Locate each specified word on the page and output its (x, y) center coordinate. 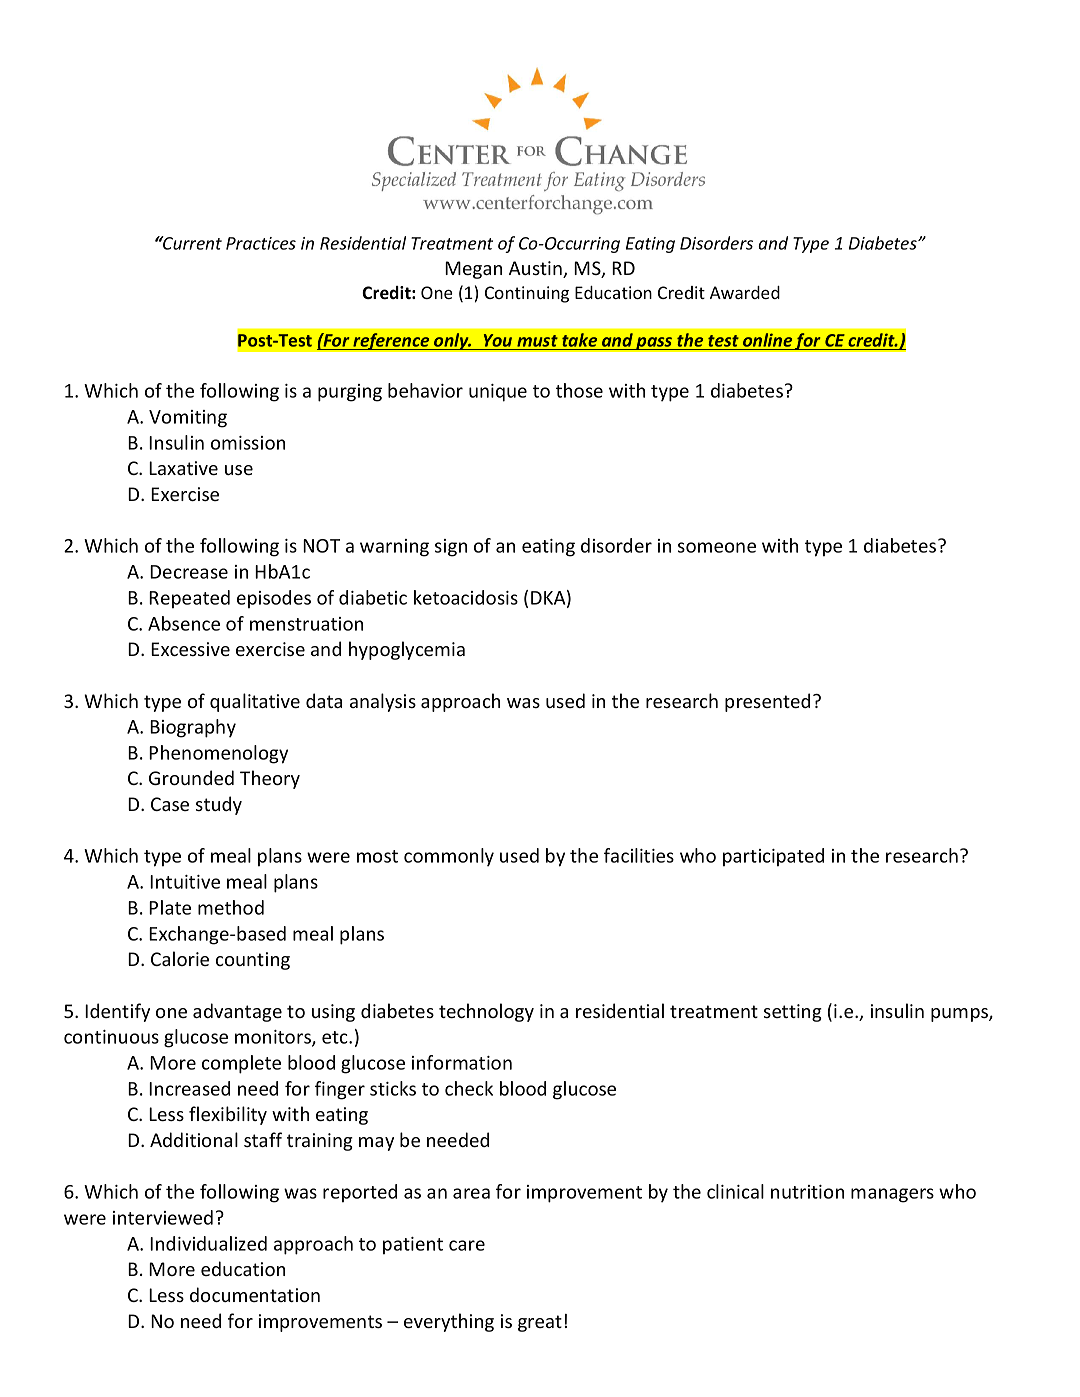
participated (773, 857)
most (377, 856)
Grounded (191, 777)
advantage (237, 1012)
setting (793, 1013)
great (540, 1323)
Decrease (189, 572)
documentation (255, 1294)
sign (451, 548)
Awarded (745, 292)
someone (717, 547)
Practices (261, 243)
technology (486, 1012)
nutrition (807, 1192)
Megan (473, 270)
